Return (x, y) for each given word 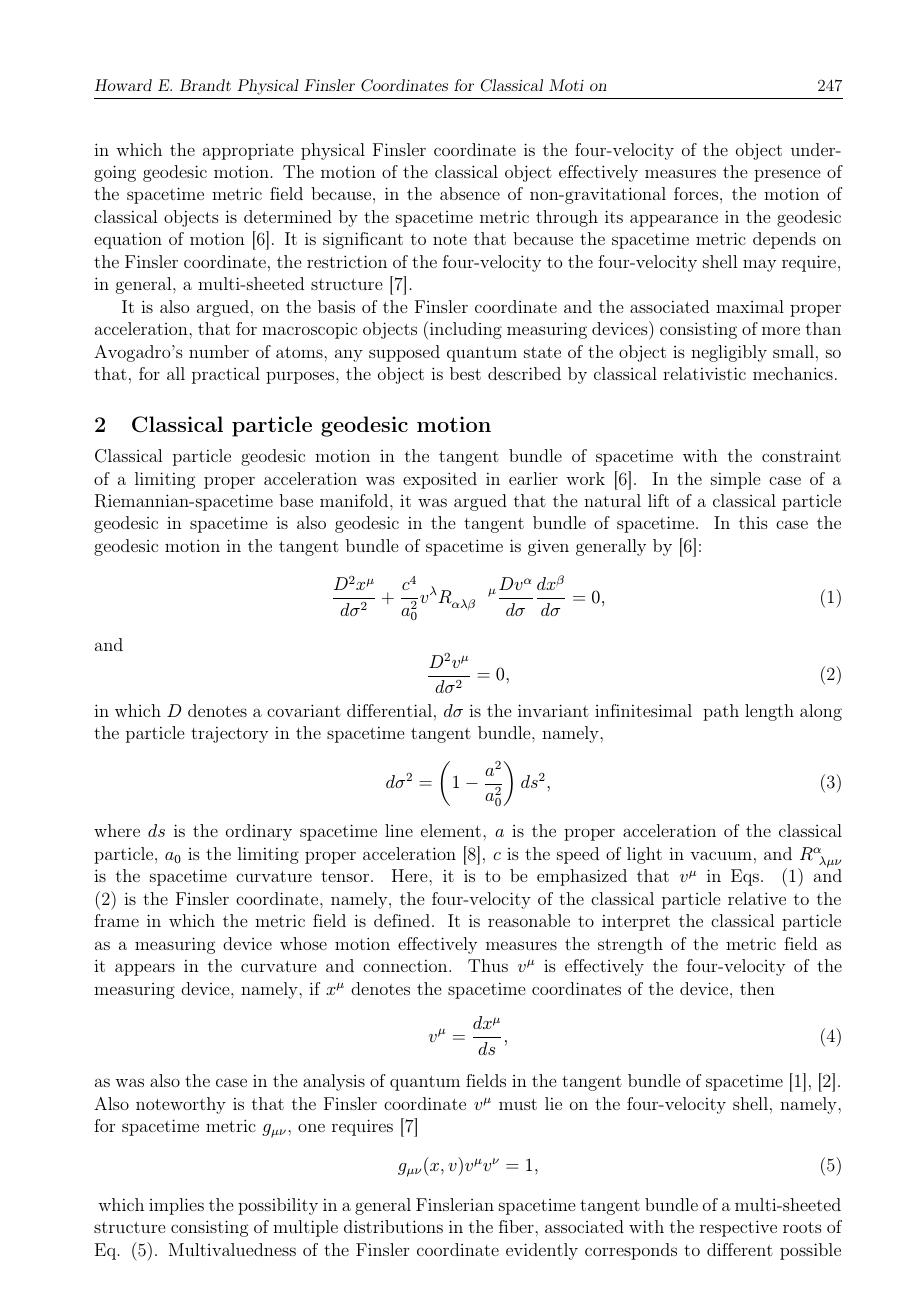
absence (470, 193)
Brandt (205, 85)
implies (176, 1206)
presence (787, 175)
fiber (517, 1226)
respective (738, 1228)
